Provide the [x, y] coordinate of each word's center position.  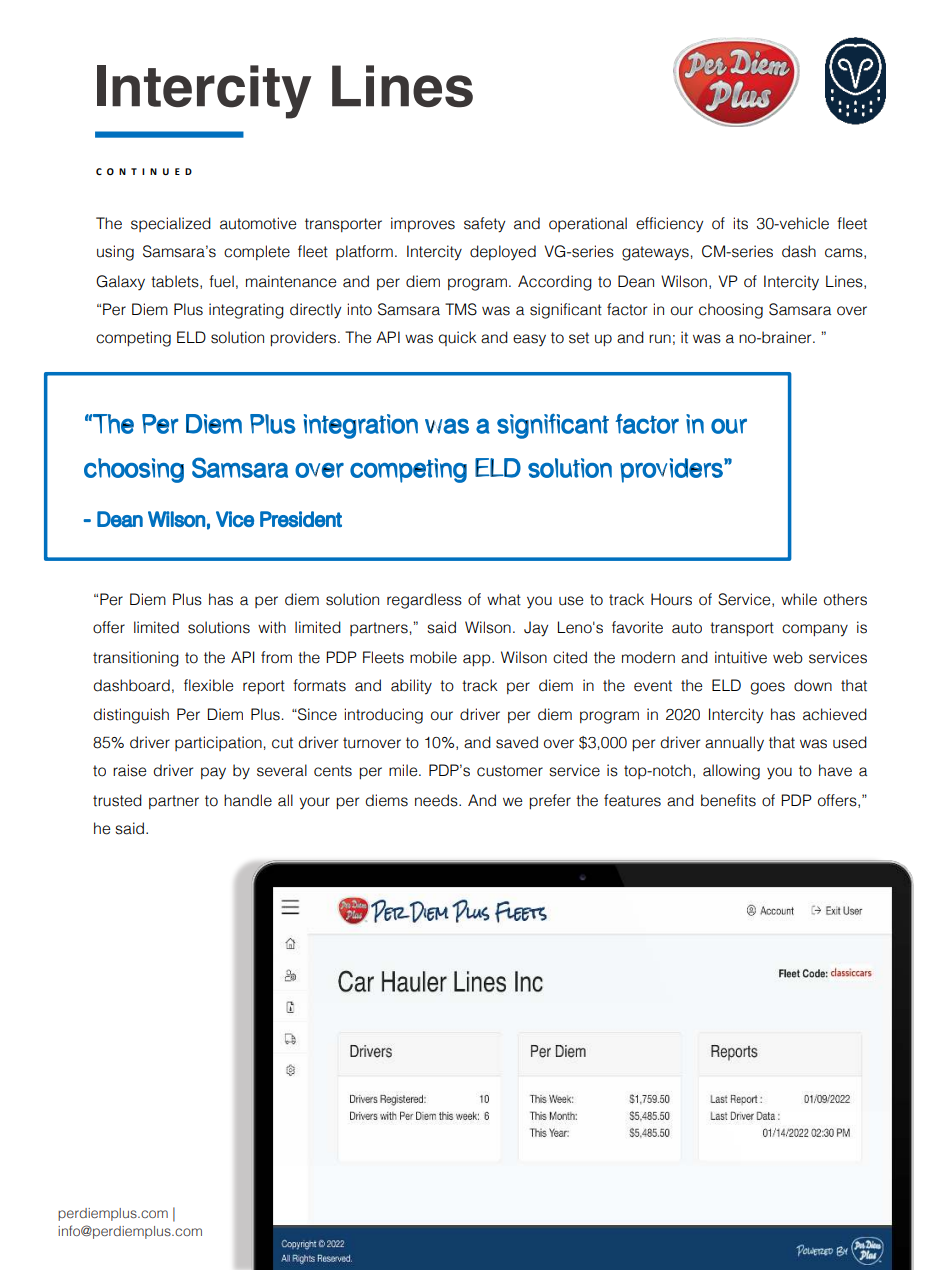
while [799, 599]
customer [510, 771]
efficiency [669, 225]
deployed [503, 253]
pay [213, 773]
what [504, 599]
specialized [171, 224]
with [272, 627]
